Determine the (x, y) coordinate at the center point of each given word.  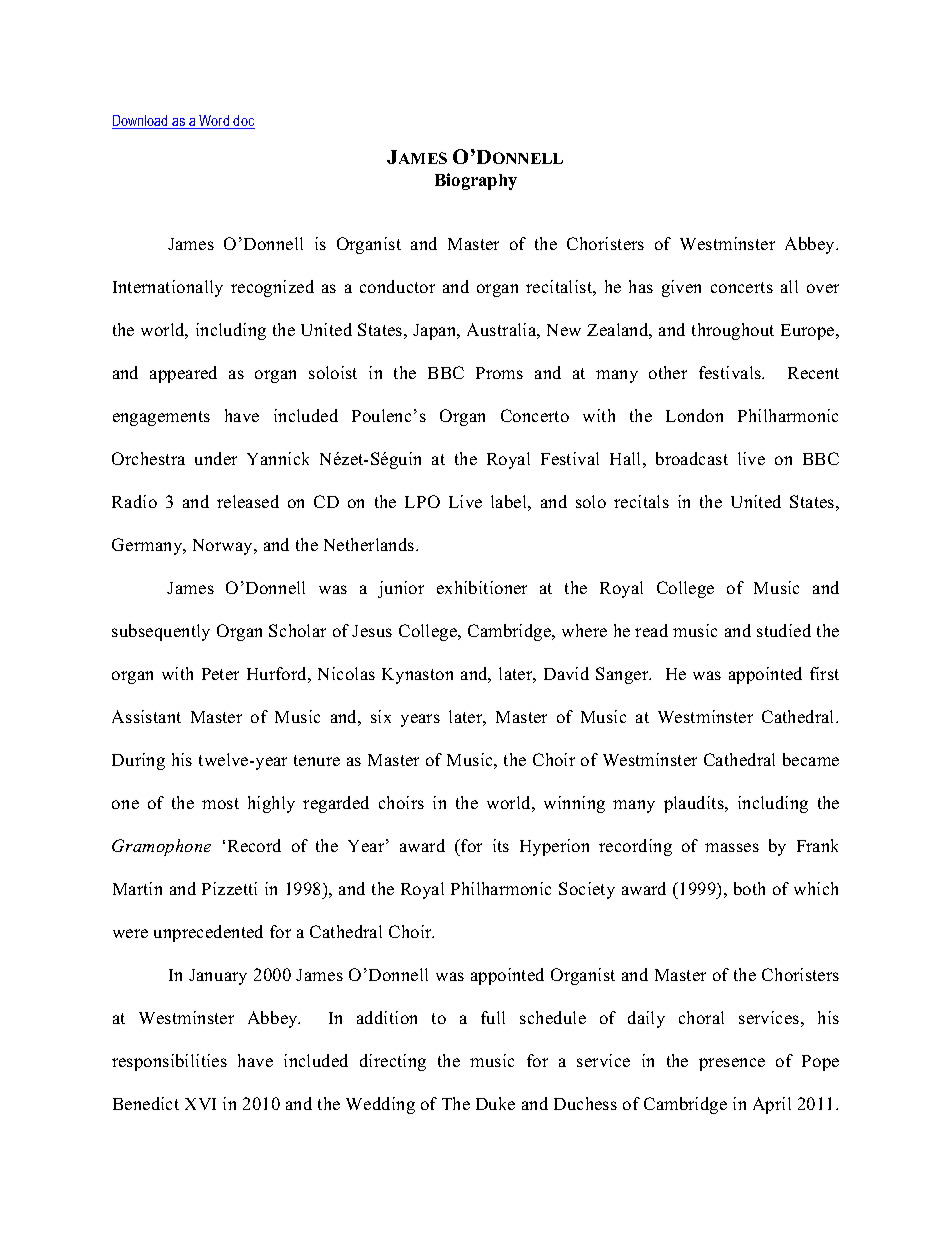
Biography (476, 181)
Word (215, 122)
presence (732, 1064)
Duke (495, 1103)
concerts (742, 287)
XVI (200, 1104)
